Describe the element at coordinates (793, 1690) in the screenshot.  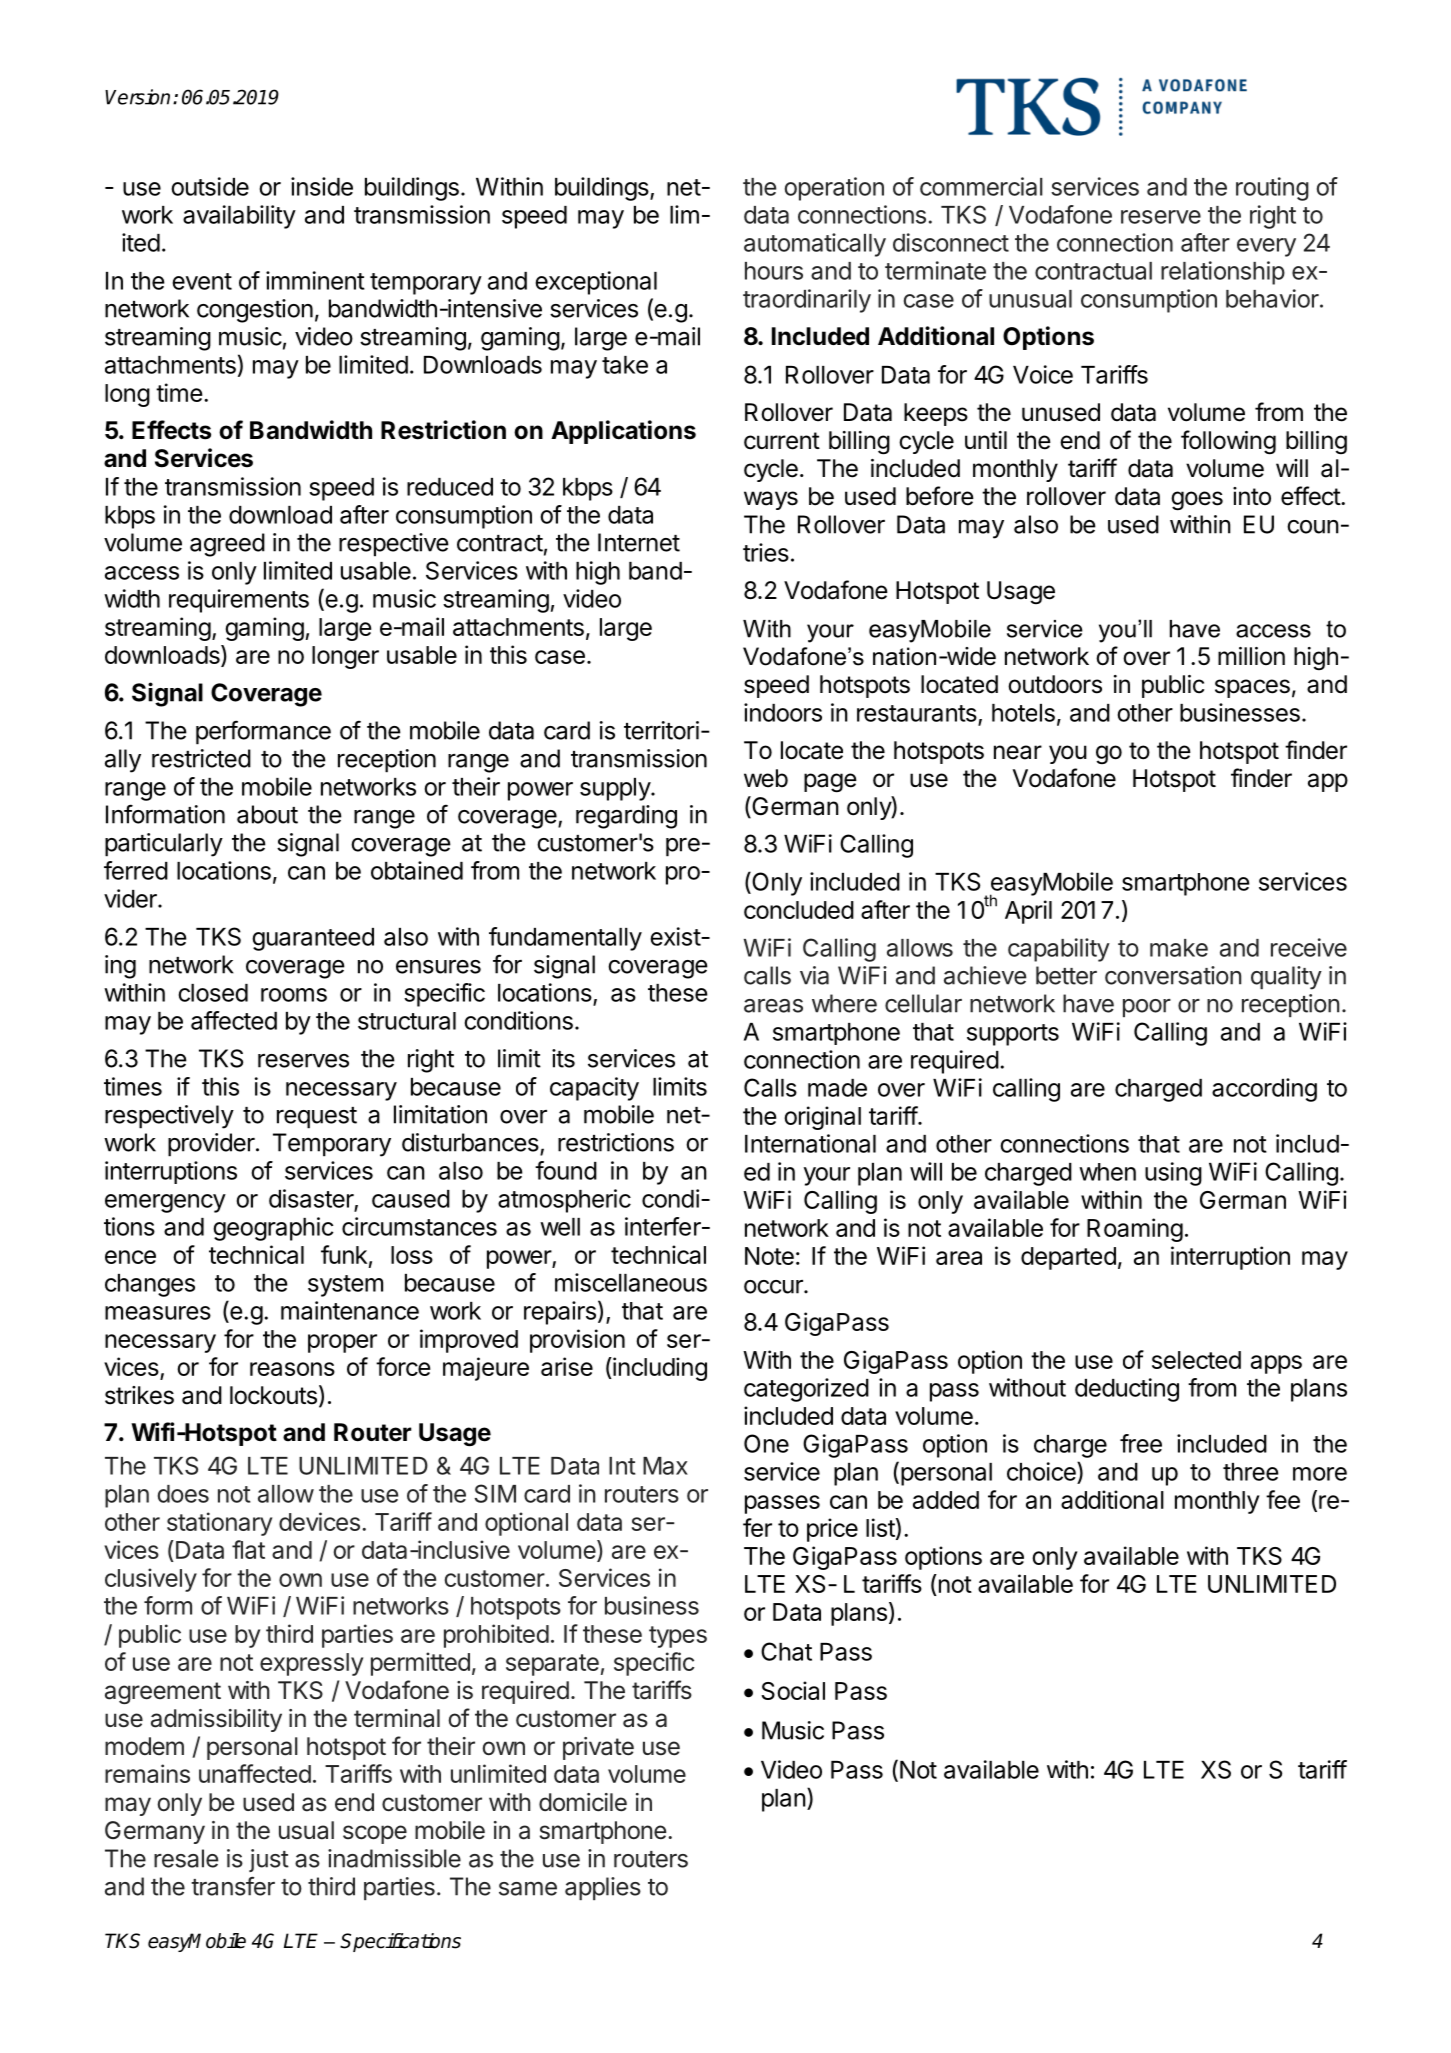
I see `Social` at that location.
